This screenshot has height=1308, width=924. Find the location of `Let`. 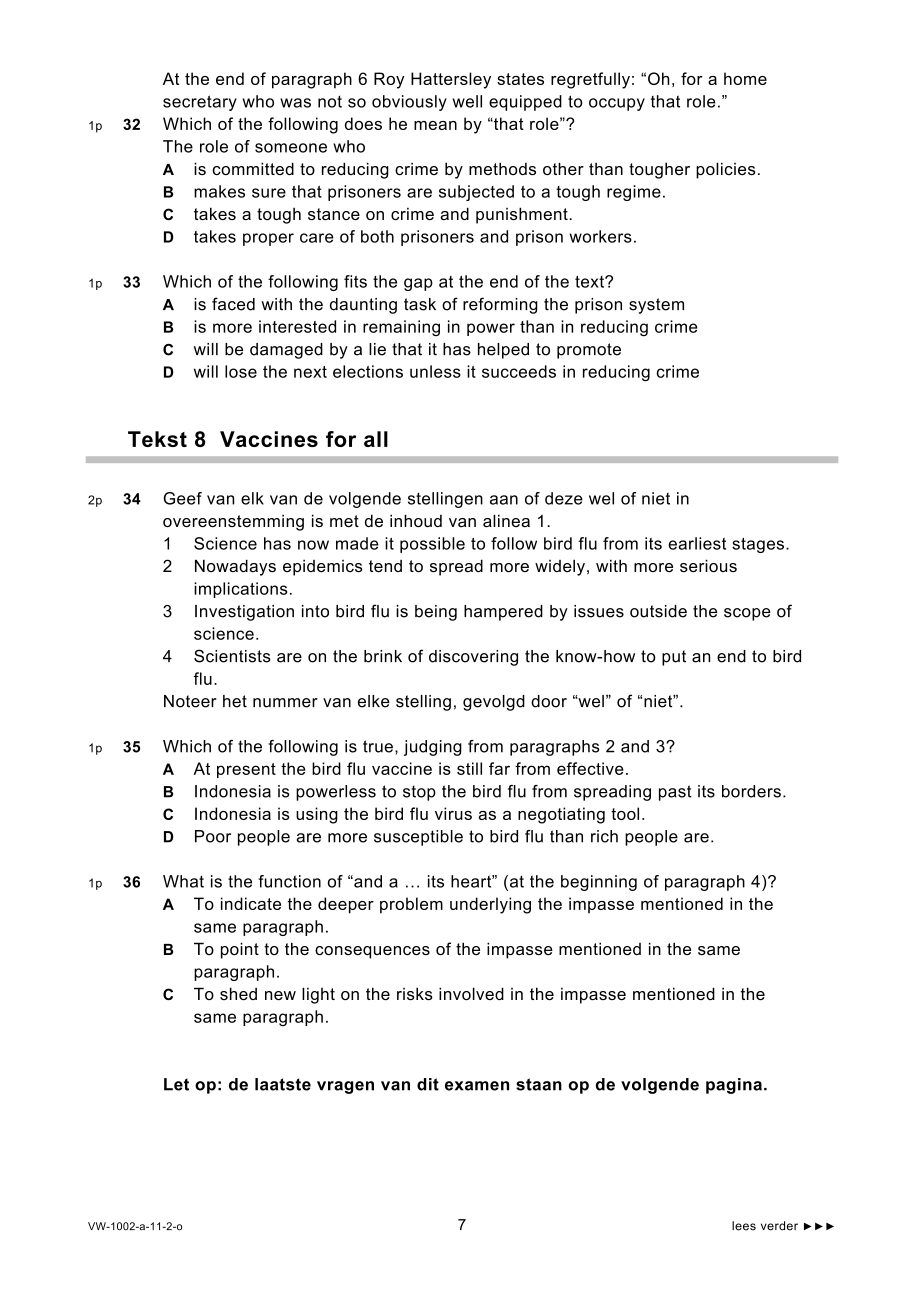

Let is located at coordinates (176, 1084).
